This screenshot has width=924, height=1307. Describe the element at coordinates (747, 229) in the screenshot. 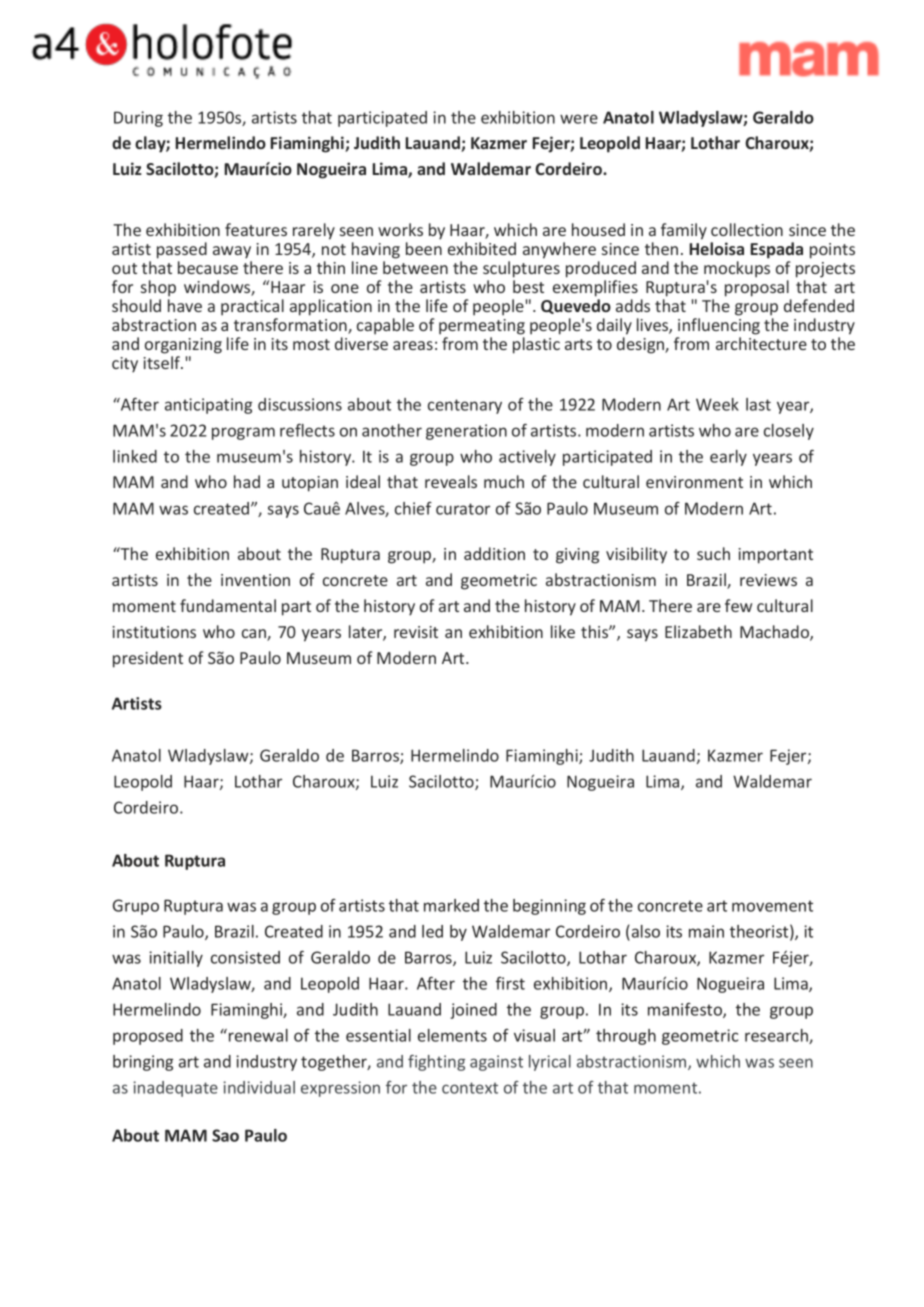

I see `collection` at that location.
